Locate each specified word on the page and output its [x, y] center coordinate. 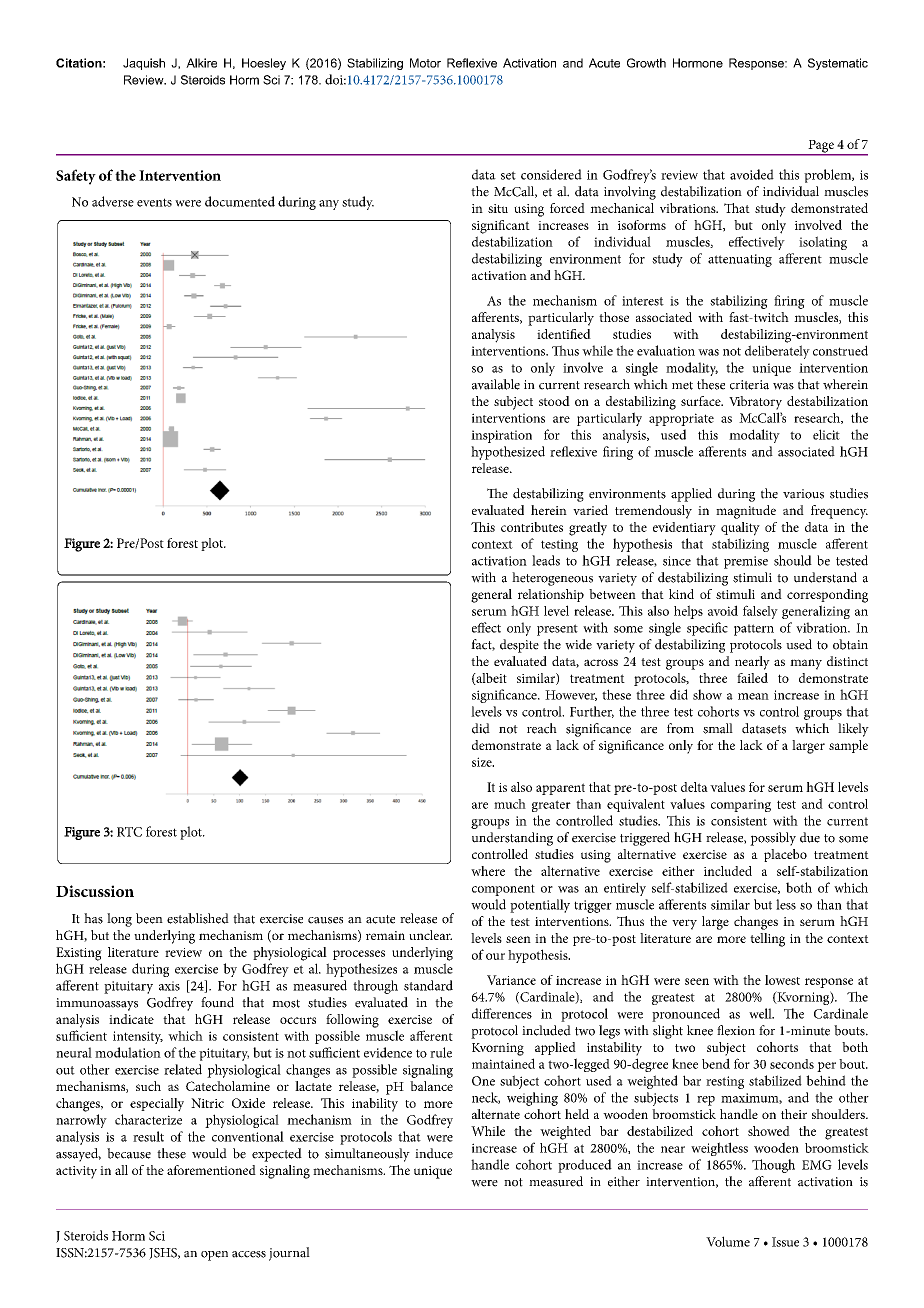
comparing [741, 805]
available [496, 384]
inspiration [501, 436]
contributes [532, 527]
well [761, 1013]
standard [428, 985]
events [154, 202]
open [214, 1256]
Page [821, 147]
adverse [113, 201]
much [510, 804]
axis [169, 986]
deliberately [777, 352]
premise [746, 562]
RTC [129, 832]
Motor [425, 63]
